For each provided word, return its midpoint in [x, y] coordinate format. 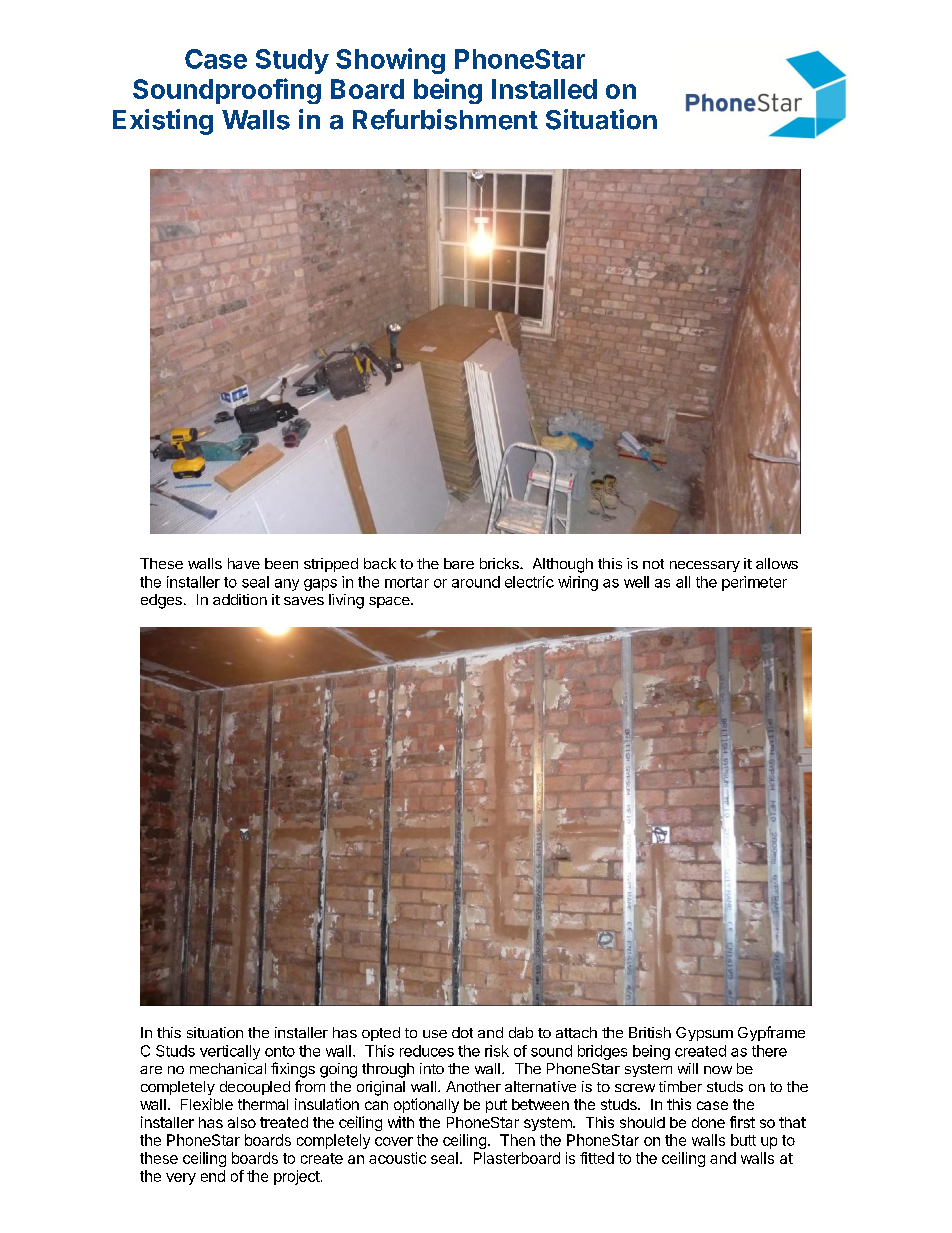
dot [462, 1032]
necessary [705, 566]
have [244, 563]
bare [459, 563]
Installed [544, 89]
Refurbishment [445, 119]
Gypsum [704, 1034]
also [242, 1122]
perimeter [754, 583]
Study [292, 61]
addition [240, 599]
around [476, 582]
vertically [230, 1052]
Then [517, 1140]
